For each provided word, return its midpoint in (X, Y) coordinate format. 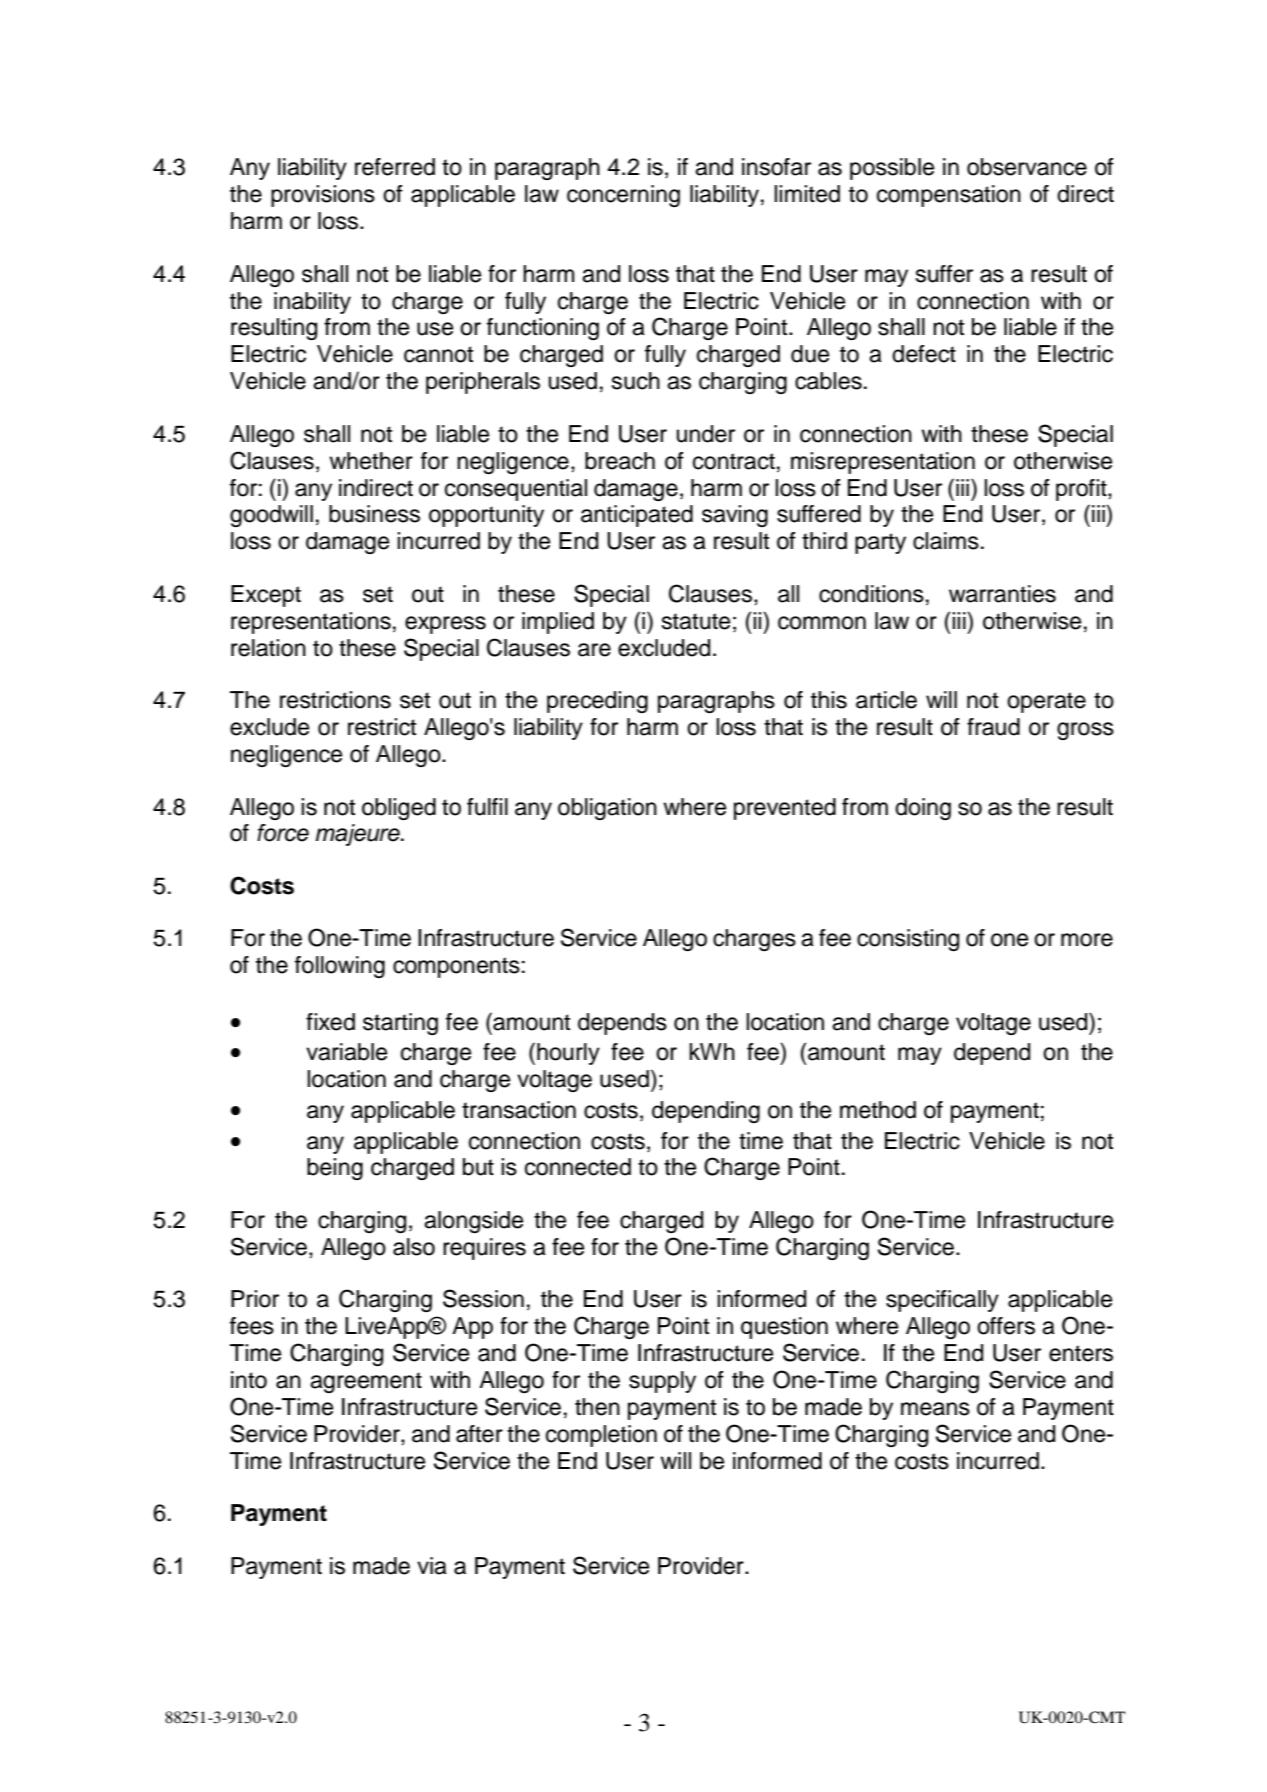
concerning (623, 196)
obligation (607, 809)
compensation (949, 196)
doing (923, 809)
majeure (359, 835)
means (935, 1409)
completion (601, 1436)
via (432, 1566)
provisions (323, 196)
